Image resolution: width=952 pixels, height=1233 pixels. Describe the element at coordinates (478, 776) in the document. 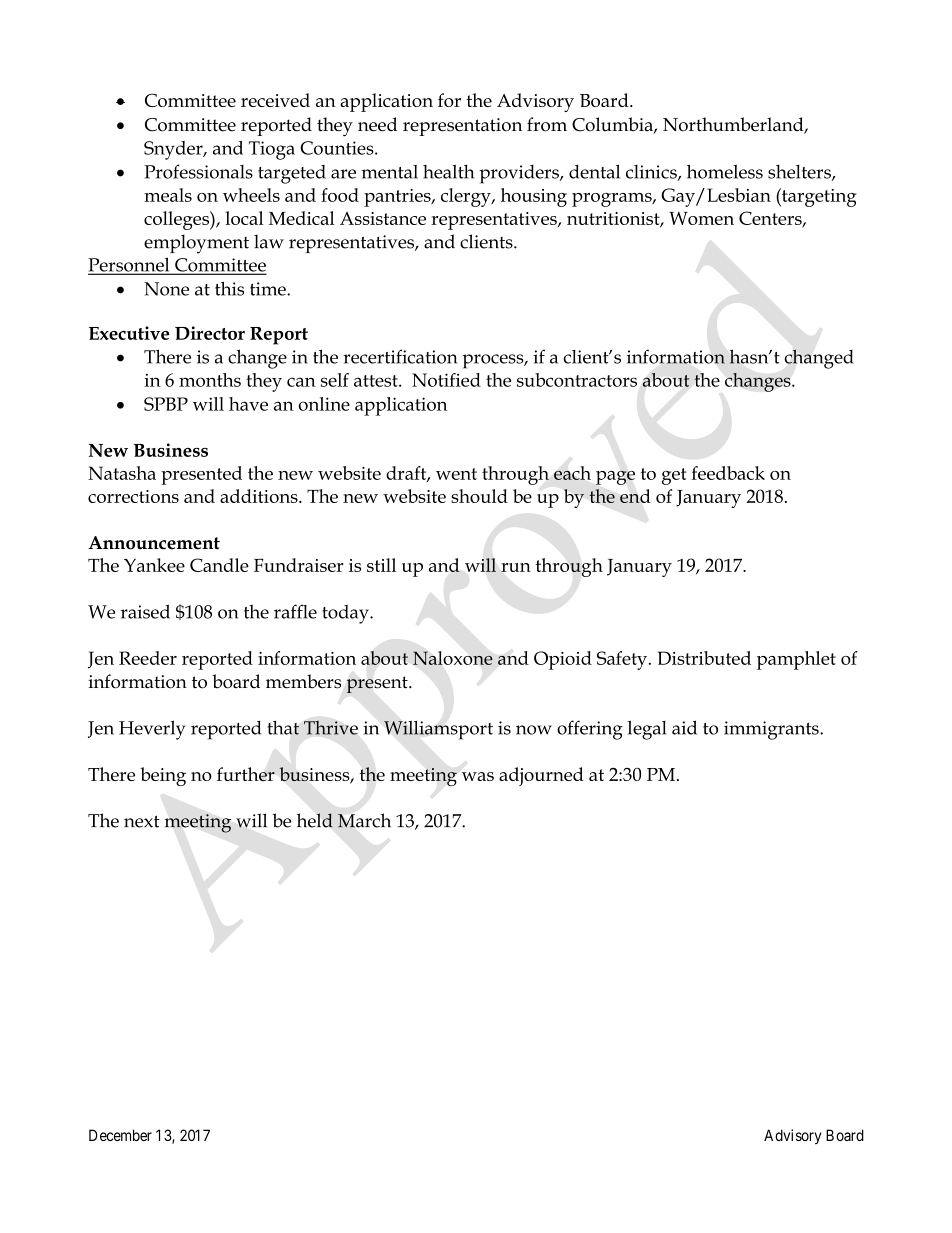

I see `was` at that location.
